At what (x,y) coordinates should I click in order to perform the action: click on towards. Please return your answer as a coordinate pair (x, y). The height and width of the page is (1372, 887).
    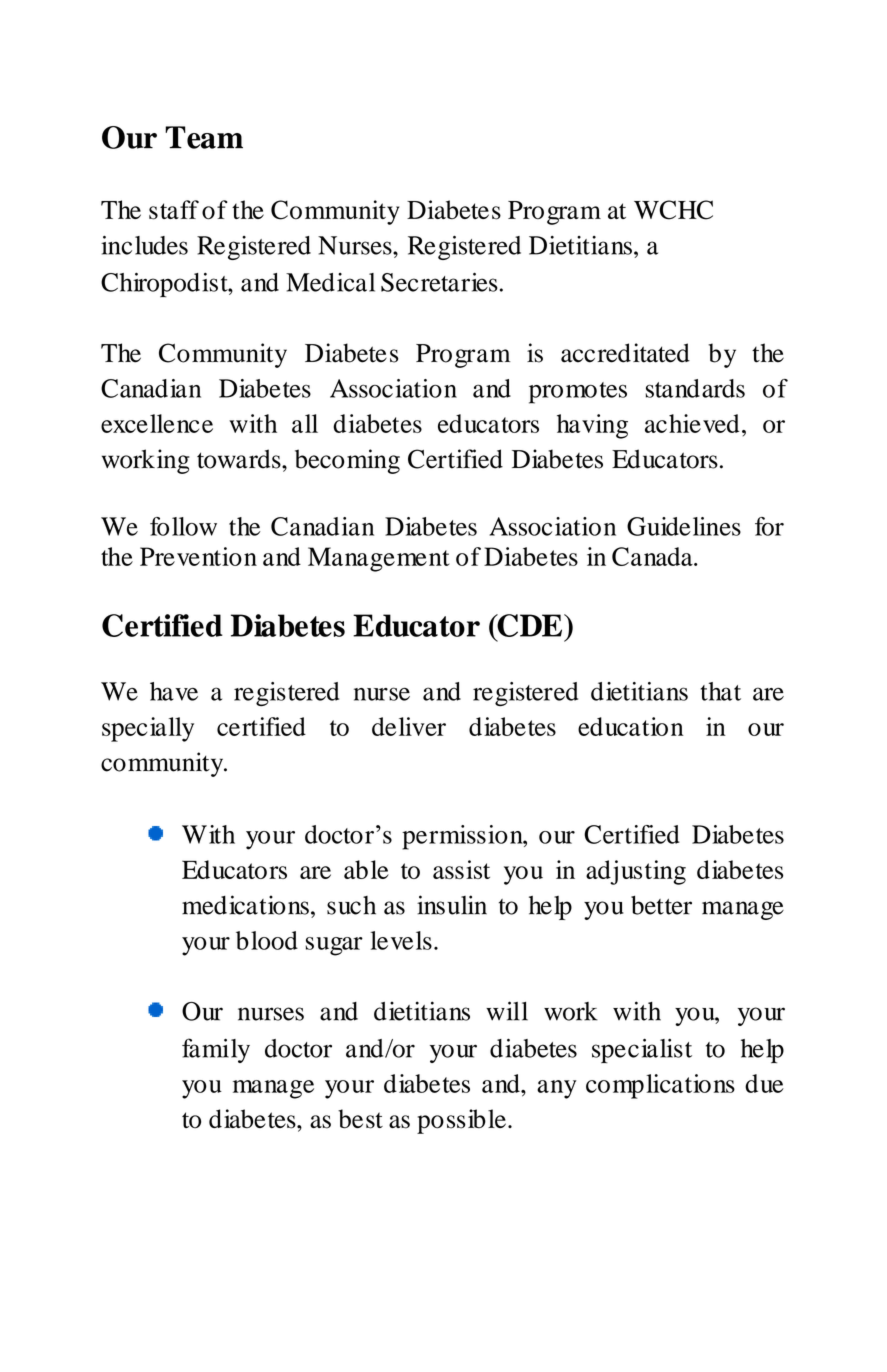
    Looking at the image, I should click on (240, 459).
